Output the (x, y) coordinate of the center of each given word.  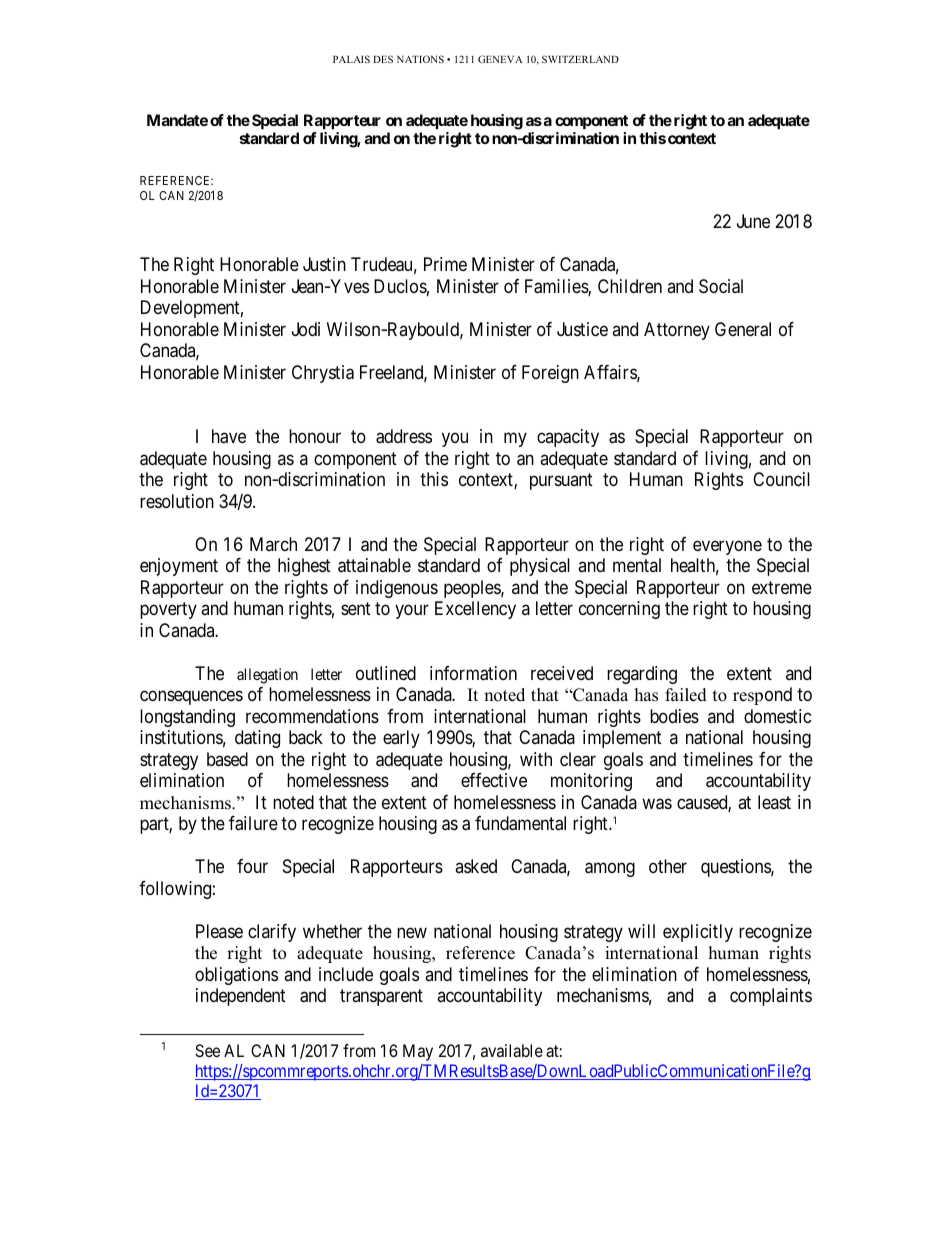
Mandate (177, 120)
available (512, 1050)
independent (241, 997)
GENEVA (500, 59)
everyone (727, 547)
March (273, 544)
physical (540, 567)
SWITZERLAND (580, 59)
